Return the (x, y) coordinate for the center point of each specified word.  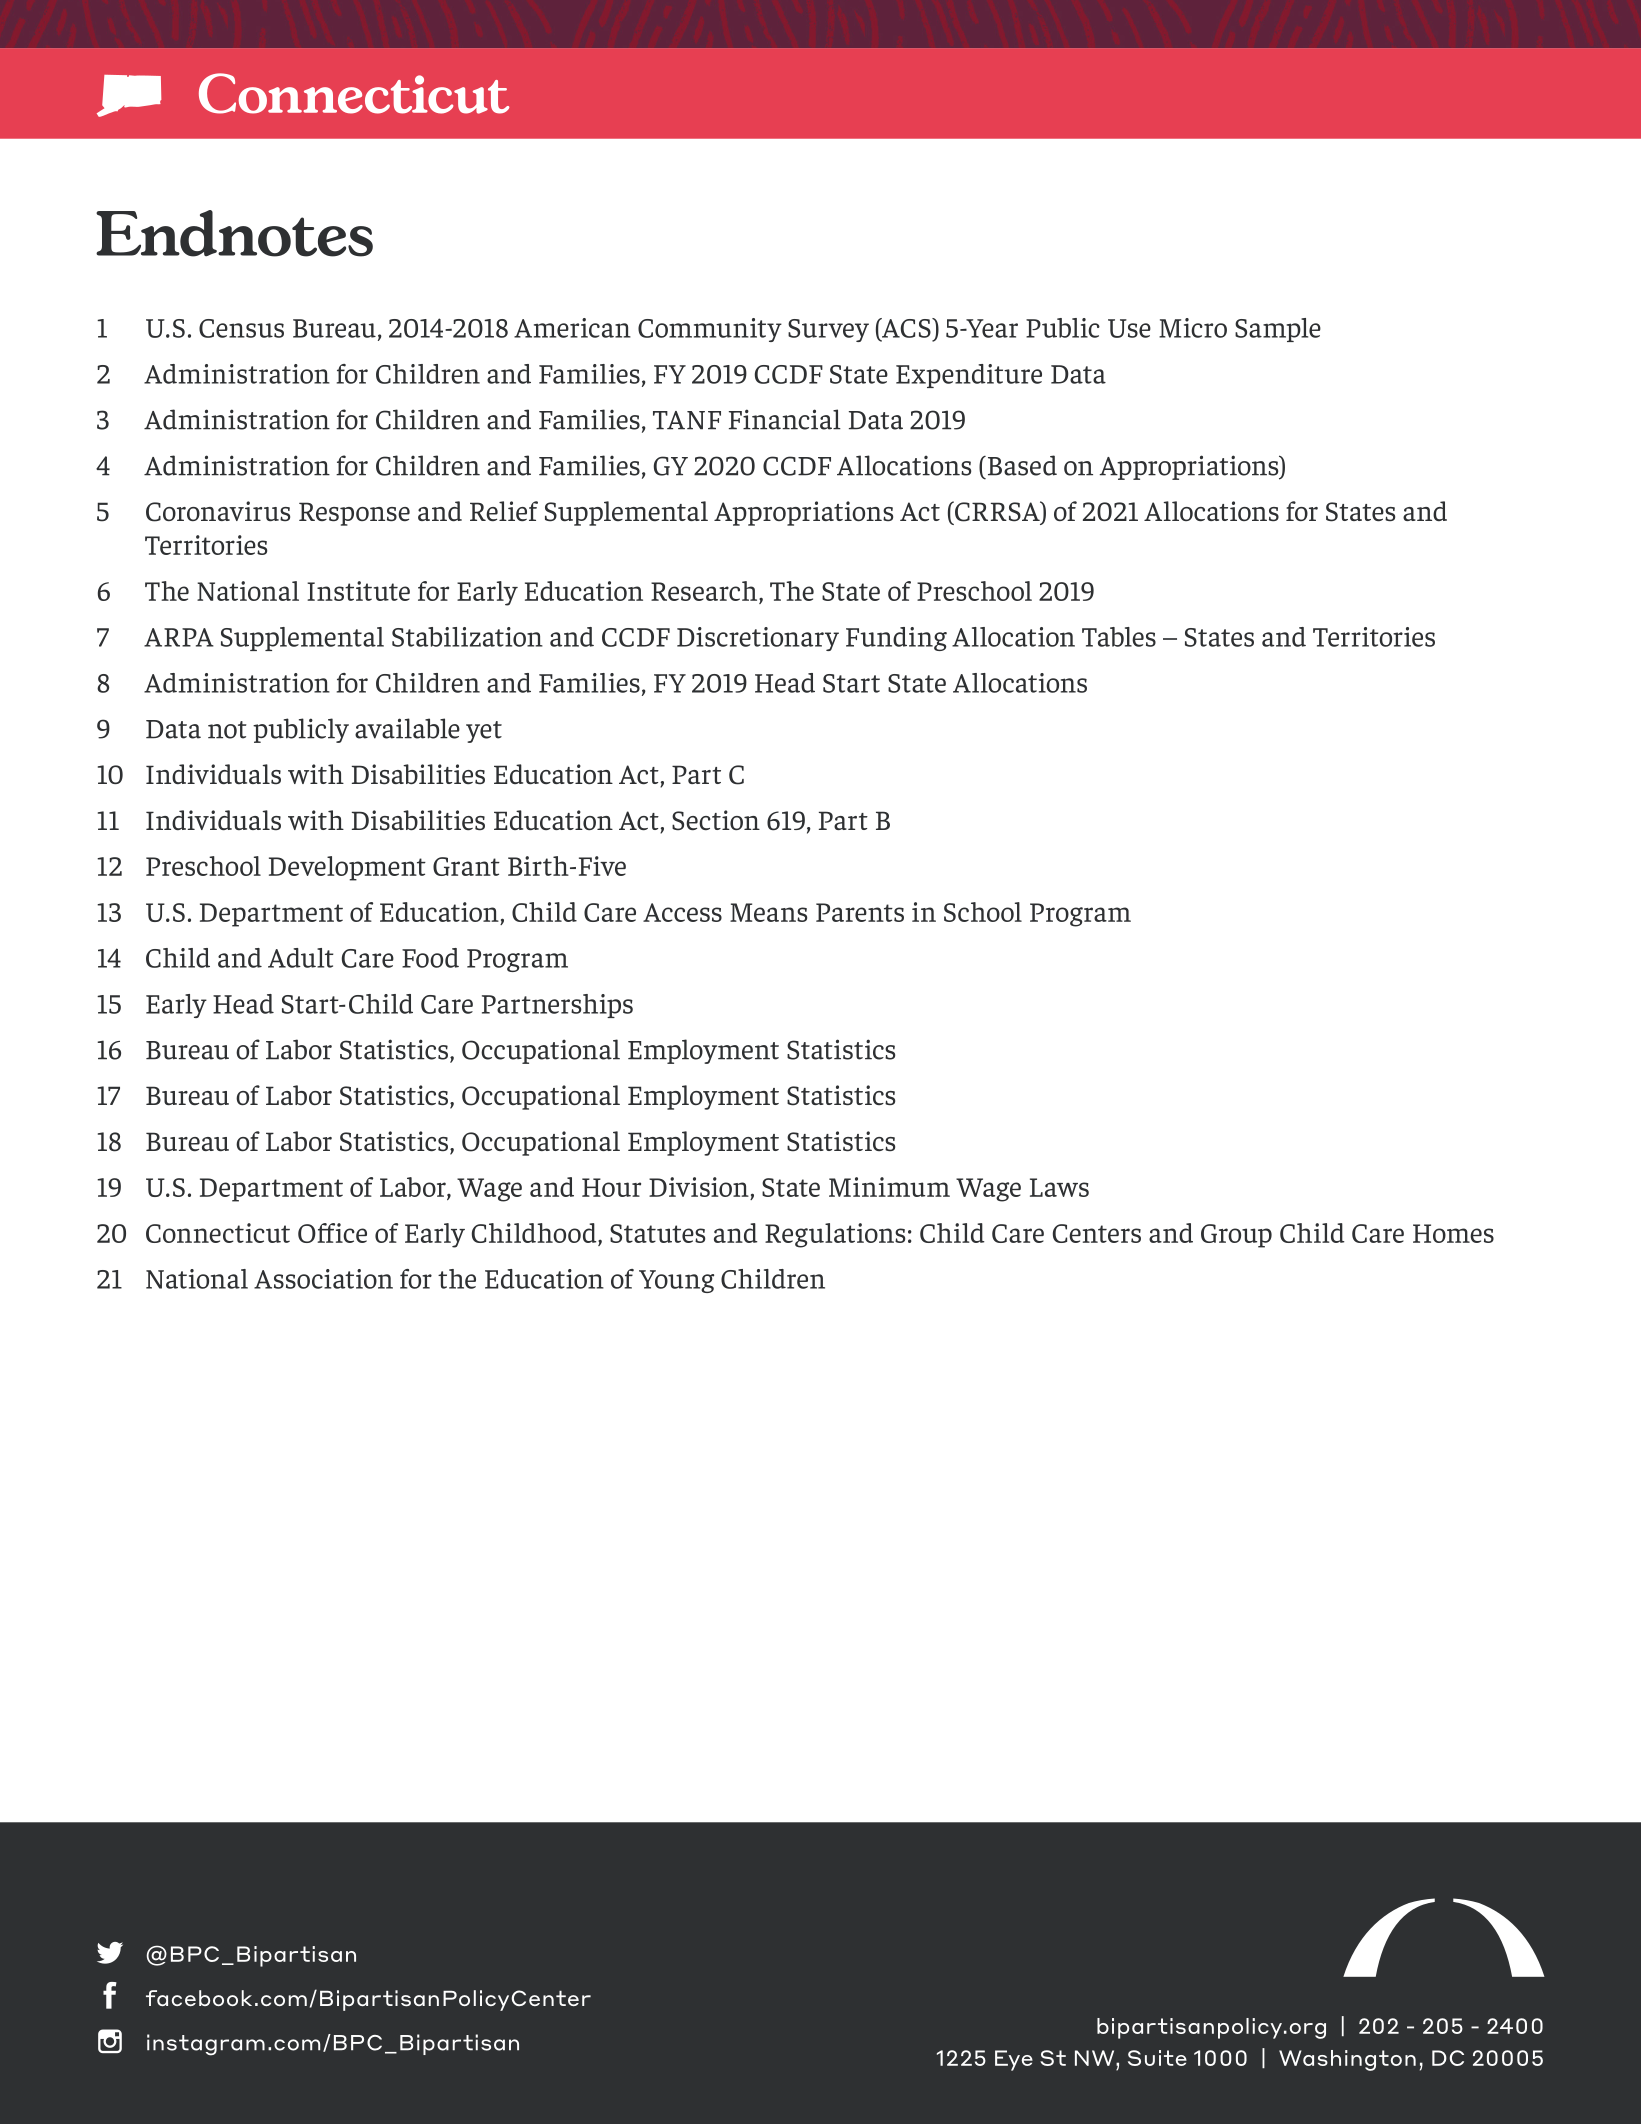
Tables (1119, 637)
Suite (1157, 2058)
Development (347, 868)
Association (323, 1279)
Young (676, 1281)
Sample (1278, 330)
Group (1236, 1236)
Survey (828, 330)
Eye (1014, 2060)
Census (241, 328)
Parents (860, 912)
